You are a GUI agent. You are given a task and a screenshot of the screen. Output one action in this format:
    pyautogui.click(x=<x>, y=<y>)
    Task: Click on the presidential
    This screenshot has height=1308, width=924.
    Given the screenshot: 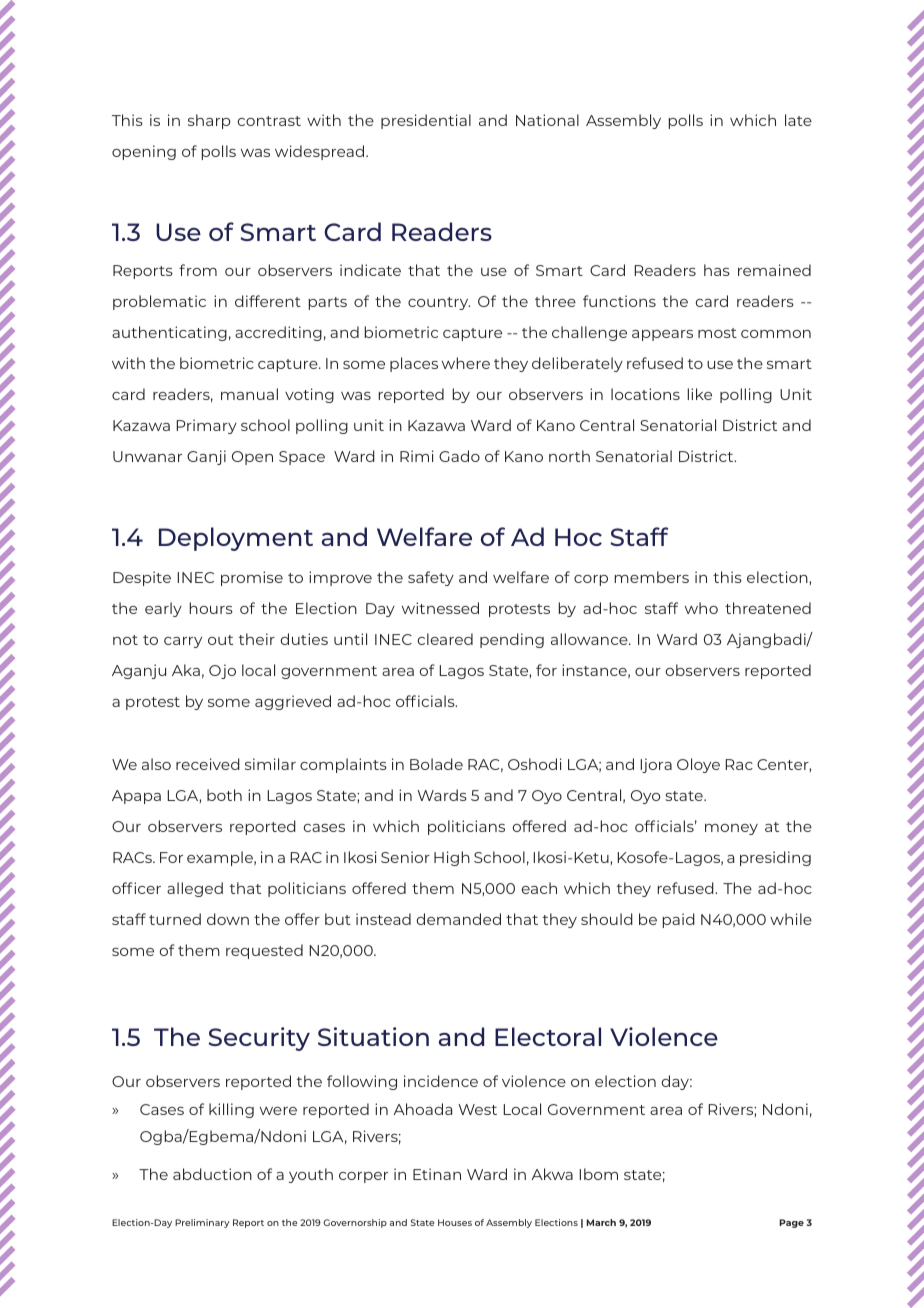 What is the action you would take?
    pyautogui.click(x=426, y=121)
